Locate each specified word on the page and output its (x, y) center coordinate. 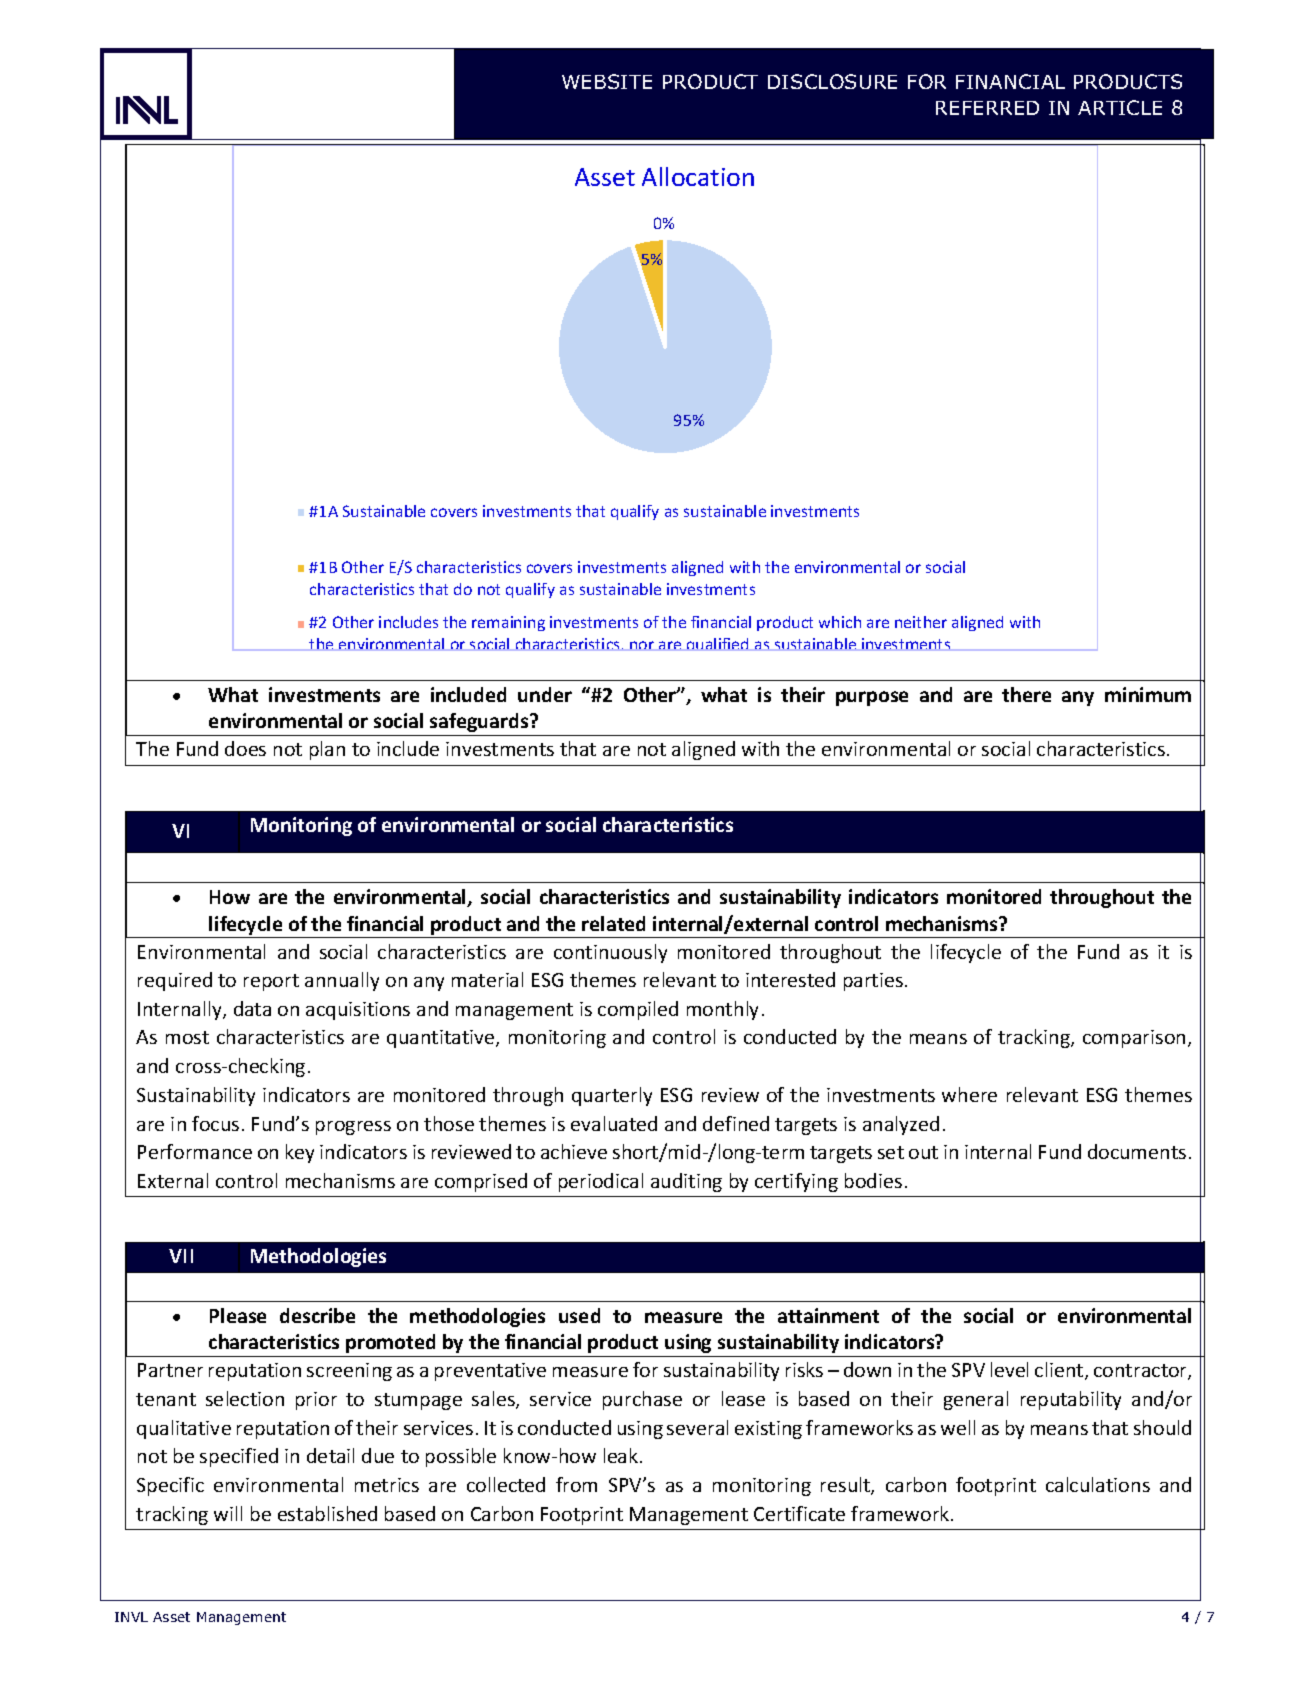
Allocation (698, 176)
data (252, 1008)
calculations (1098, 1484)
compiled (638, 1010)
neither (921, 622)
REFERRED (987, 108)
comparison (1134, 1039)
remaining (508, 623)
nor (642, 645)
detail (330, 1455)
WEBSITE (607, 81)
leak (622, 1455)
